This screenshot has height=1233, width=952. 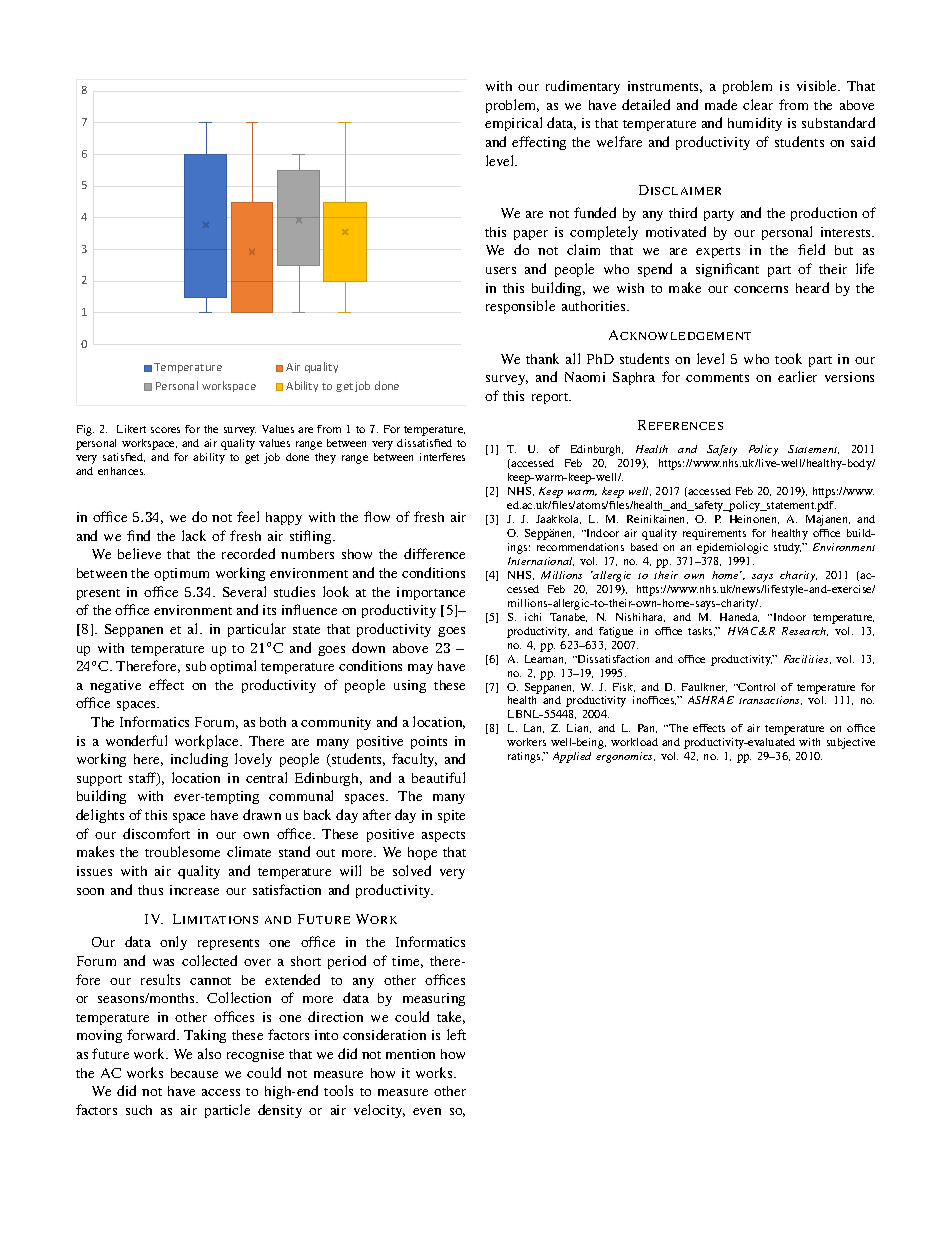 I want to click on humidity, so click(x=755, y=124).
